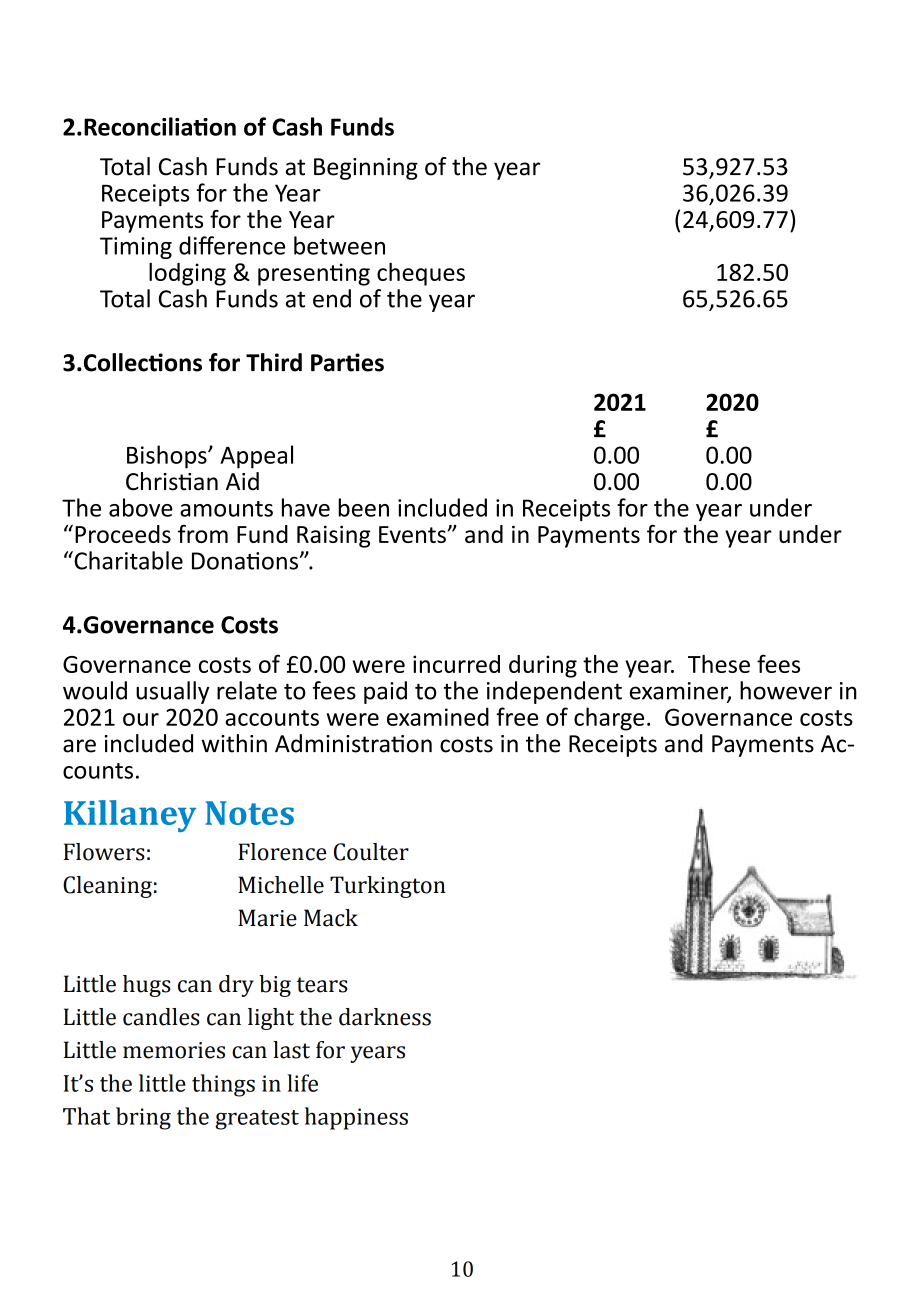 The height and width of the screenshot is (1311, 924). Describe the element at coordinates (143, 1118) in the screenshot. I see `bring` at that location.
